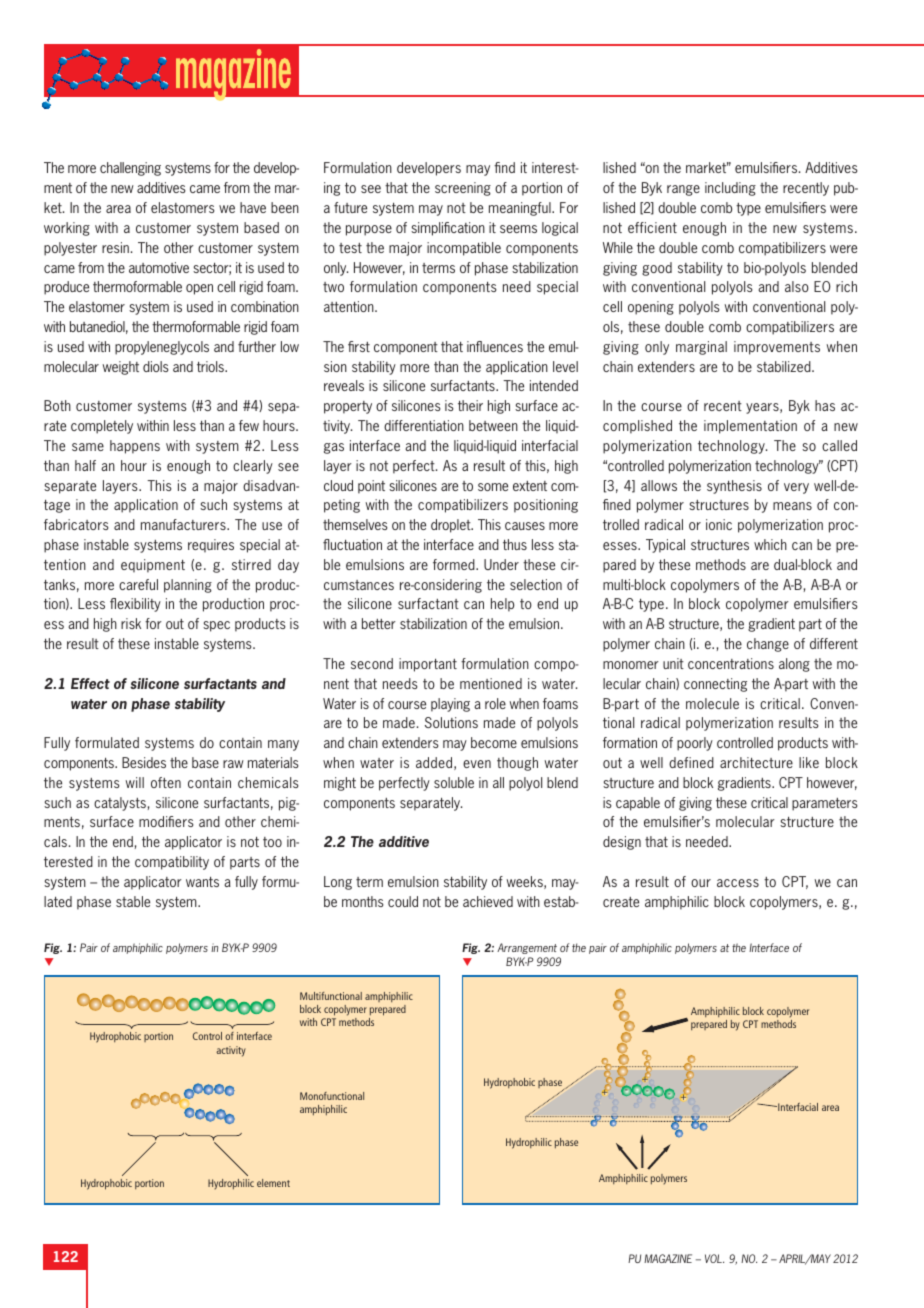  What do you see at coordinates (668, 1258) in the screenshot?
I see `MAGAZINE` at bounding box center [668, 1258].
